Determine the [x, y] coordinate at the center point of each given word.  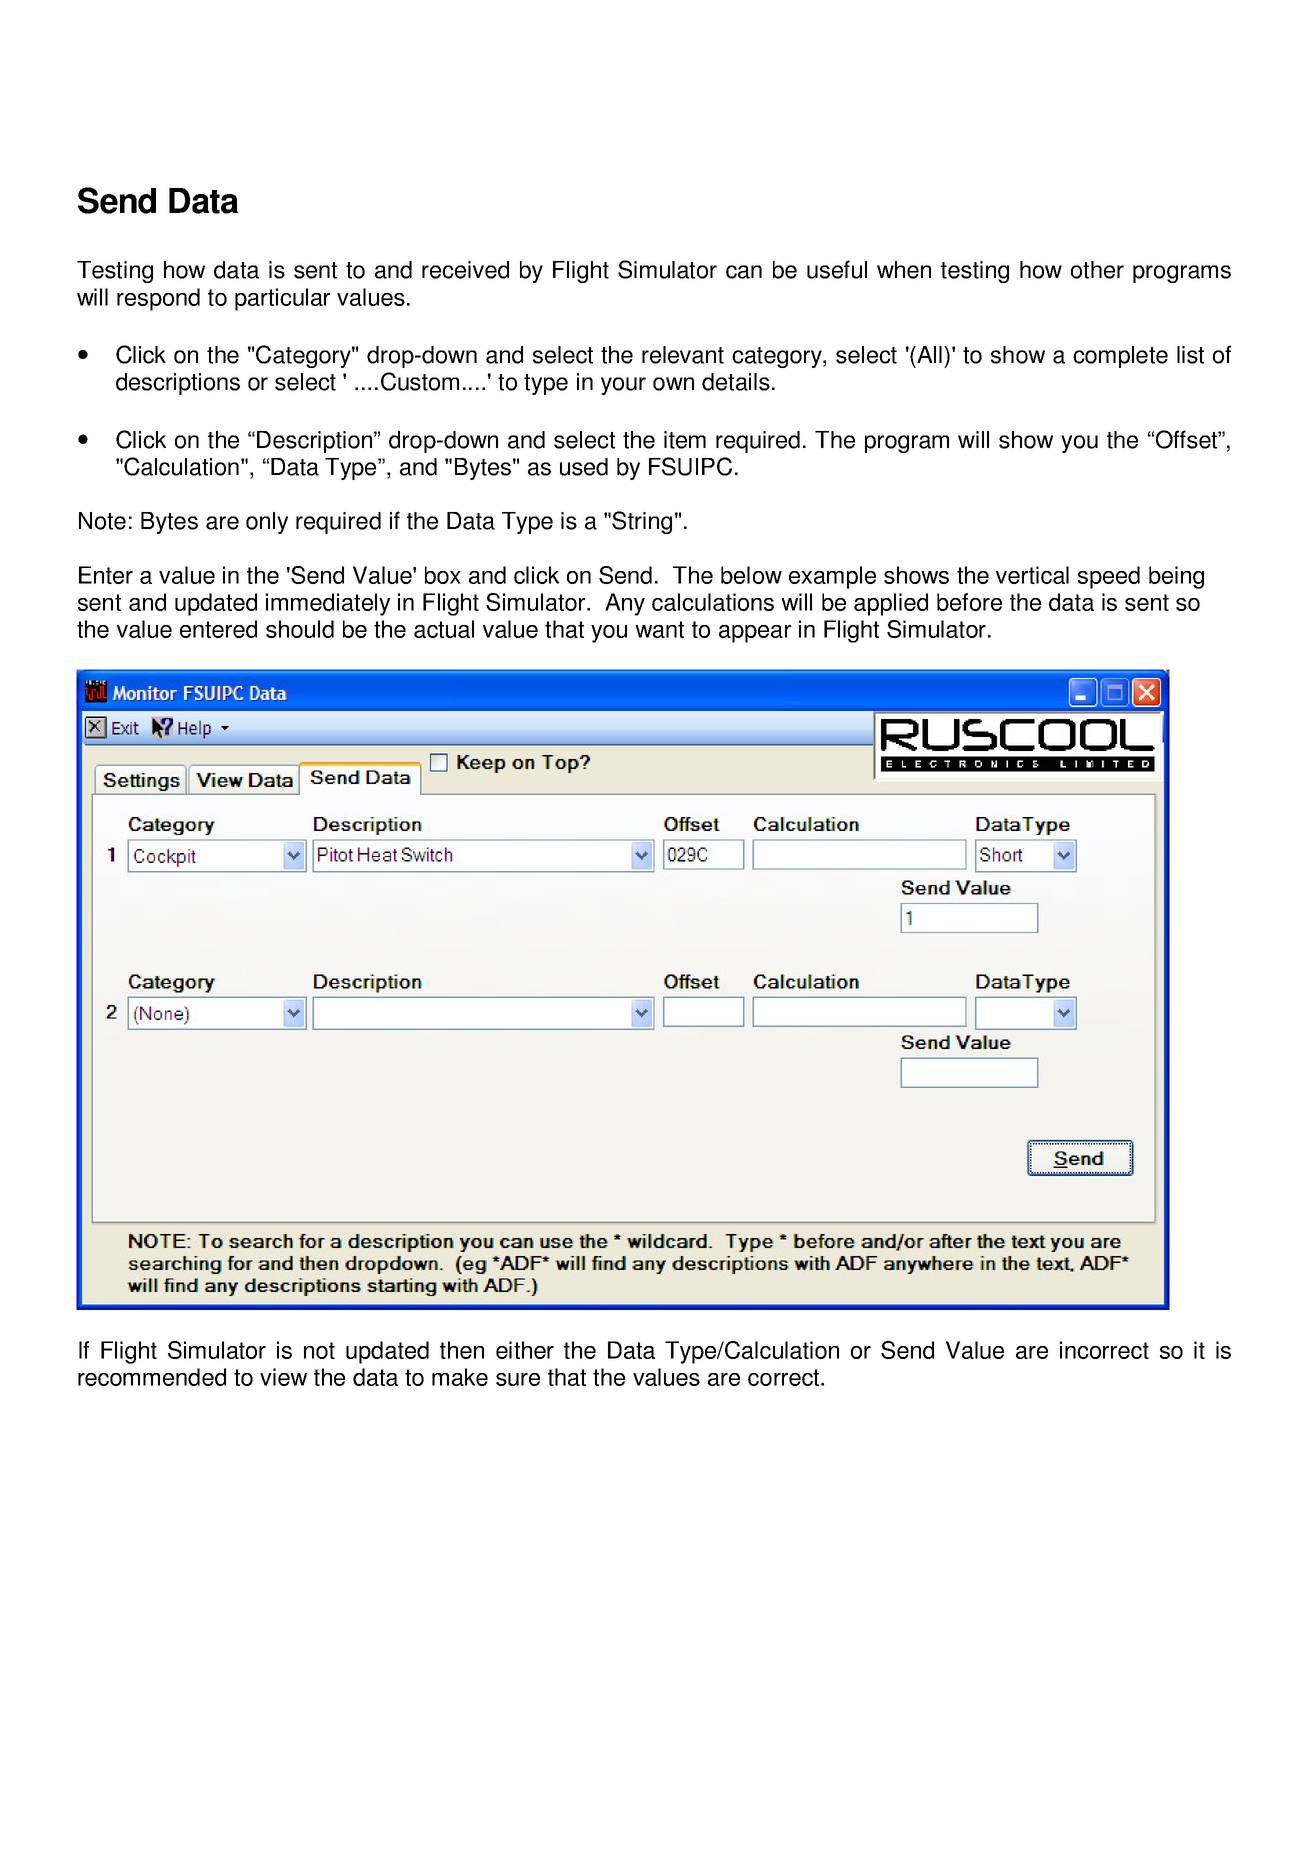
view [283, 1377]
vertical [1032, 575]
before [969, 602]
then [462, 1350]
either [525, 1350]
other [1097, 270]
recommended [152, 1377]
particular [282, 299]
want [659, 629]
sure [518, 1379]
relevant [683, 355]
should [300, 629]
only [267, 523]
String [642, 522]
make [460, 1377]
